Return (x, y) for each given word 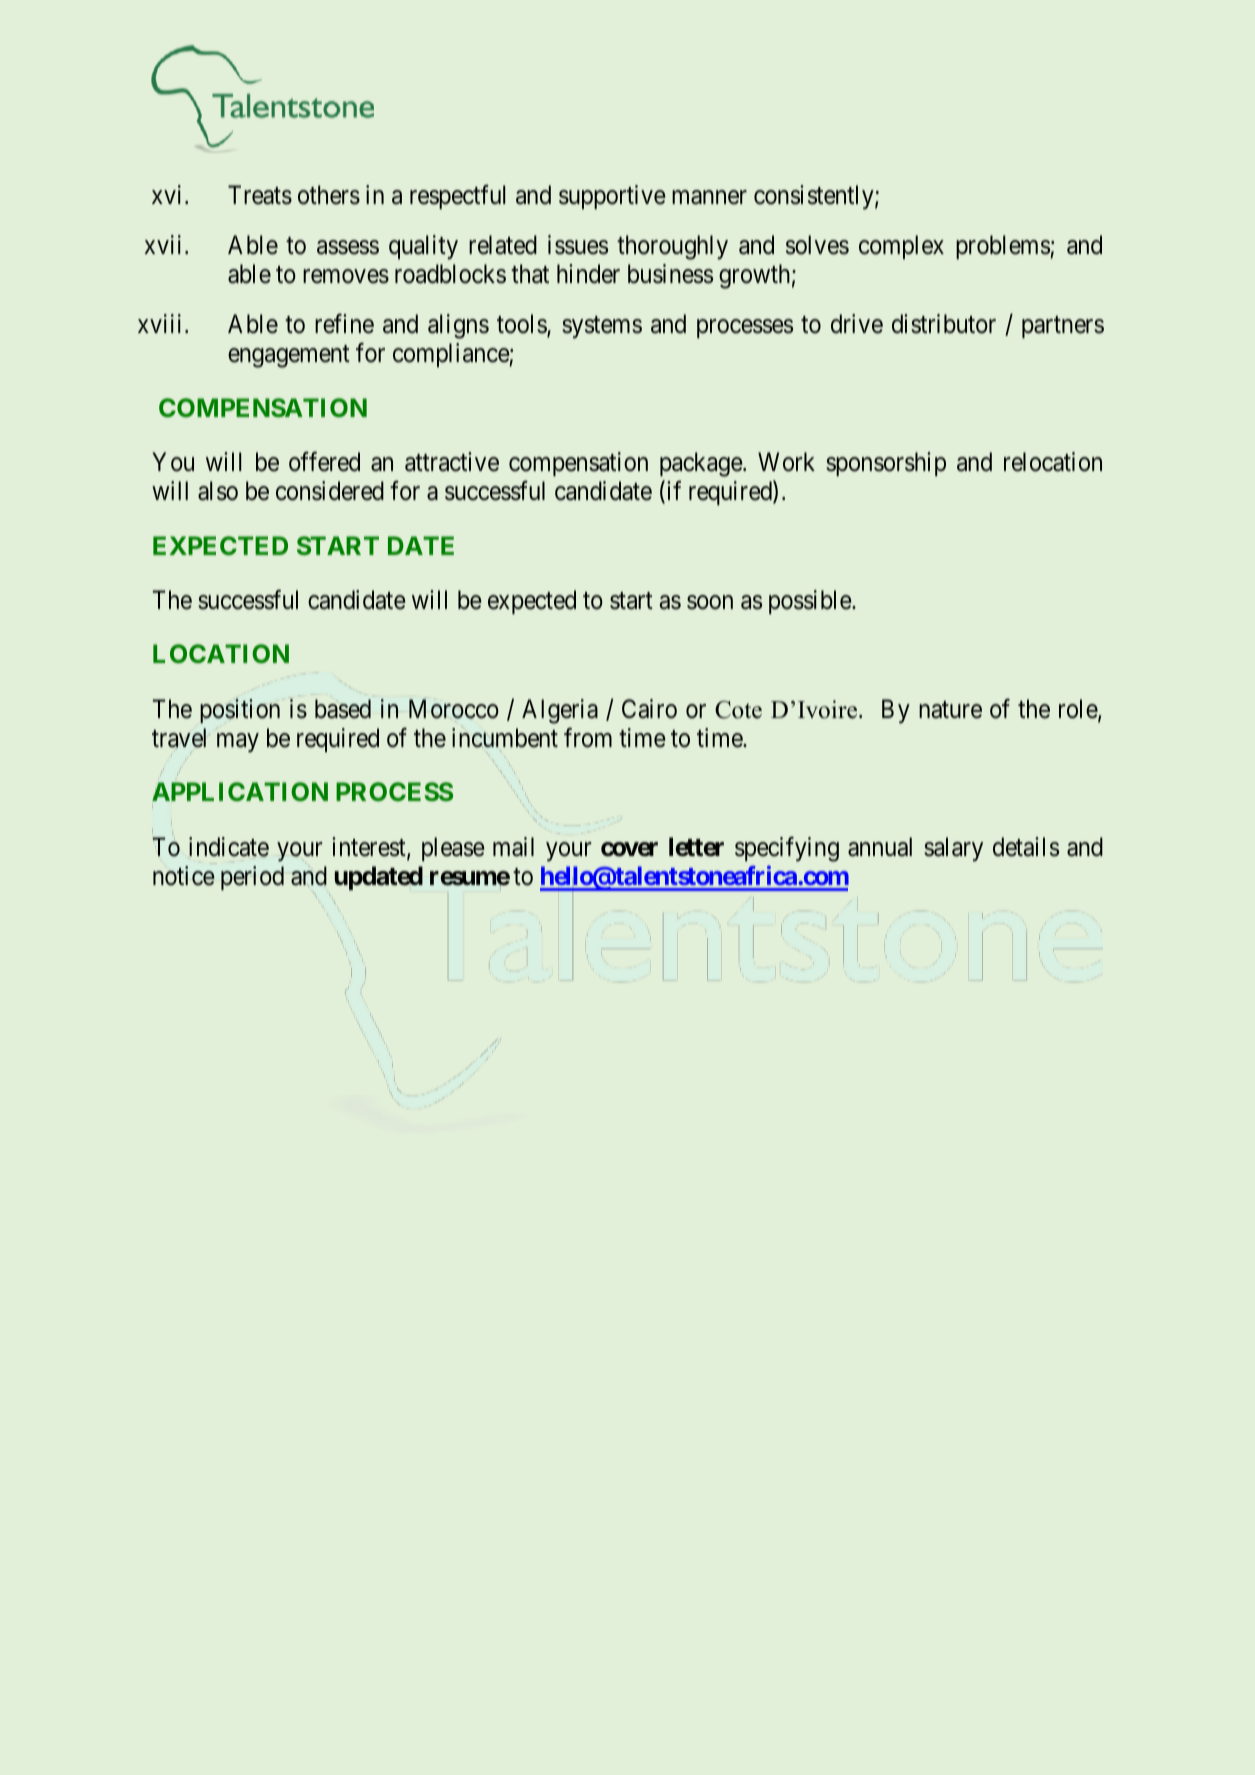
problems (1003, 247)
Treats (260, 195)
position (240, 711)
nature (950, 710)
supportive (612, 197)
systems (602, 328)
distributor (944, 324)
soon (710, 602)
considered (330, 491)
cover (629, 849)
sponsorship (886, 464)
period (252, 878)
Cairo (649, 709)
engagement (289, 357)
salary (953, 849)
